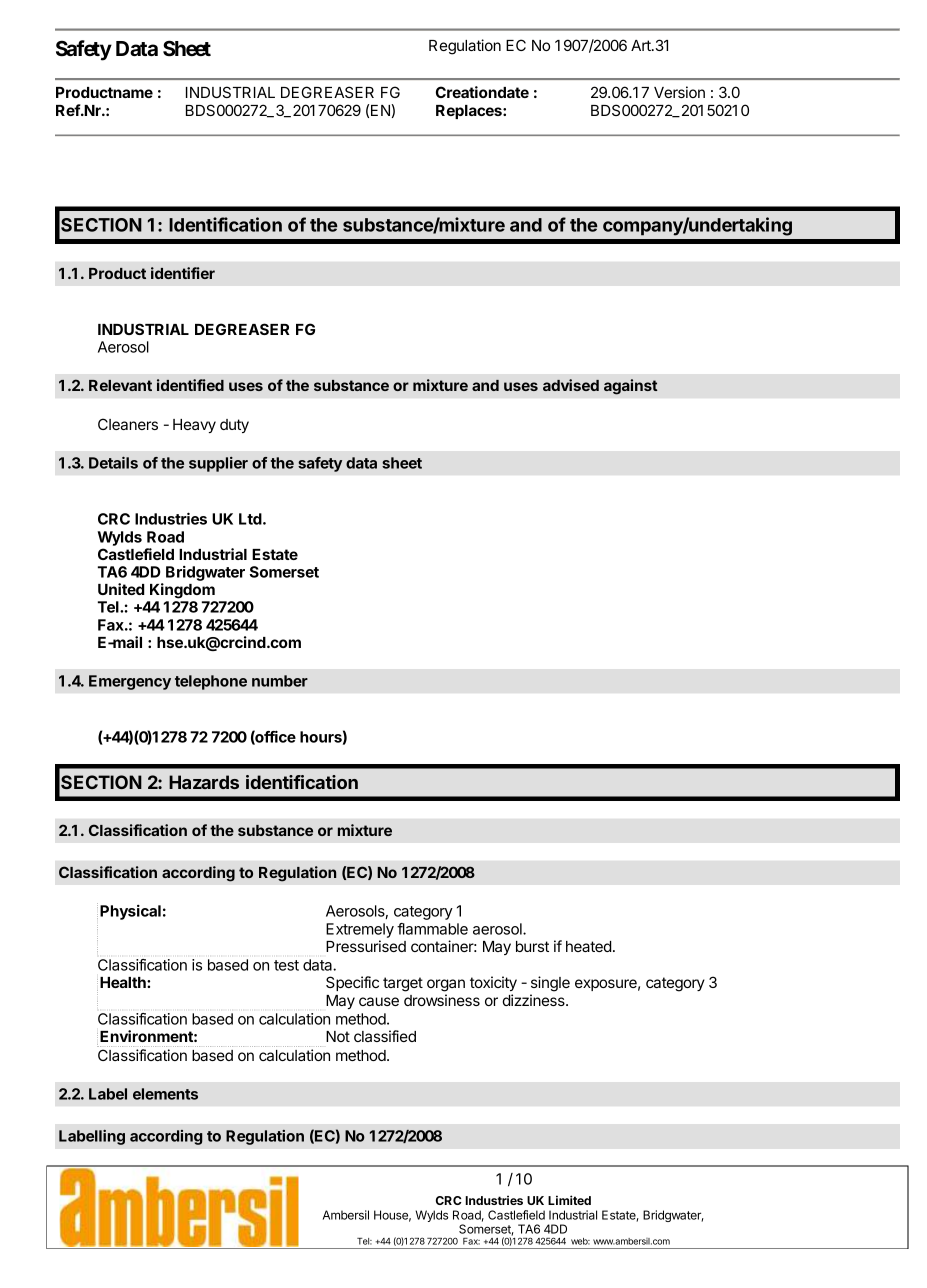  What do you see at coordinates (631, 387) in the document?
I see `against` at bounding box center [631, 387].
